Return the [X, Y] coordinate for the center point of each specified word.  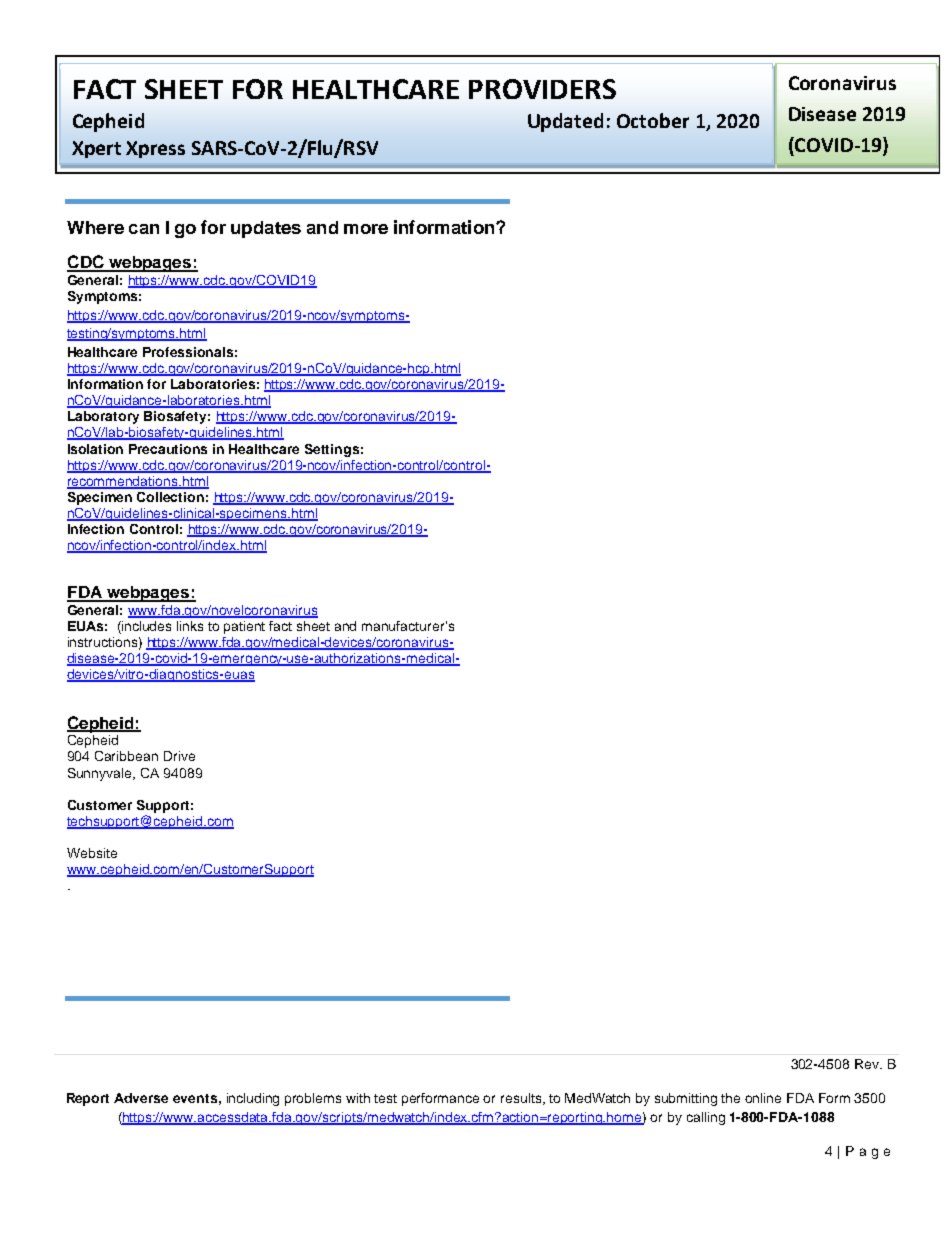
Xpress [155, 149]
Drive [179, 756]
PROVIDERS [542, 89]
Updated [565, 122]
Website [92, 853]
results [522, 1099]
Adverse [141, 1098]
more [366, 229]
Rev [868, 1064]
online [763, 1098]
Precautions [168, 449]
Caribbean [126, 756]
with [358, 1098]
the [730, 1098]
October [653, 120]
